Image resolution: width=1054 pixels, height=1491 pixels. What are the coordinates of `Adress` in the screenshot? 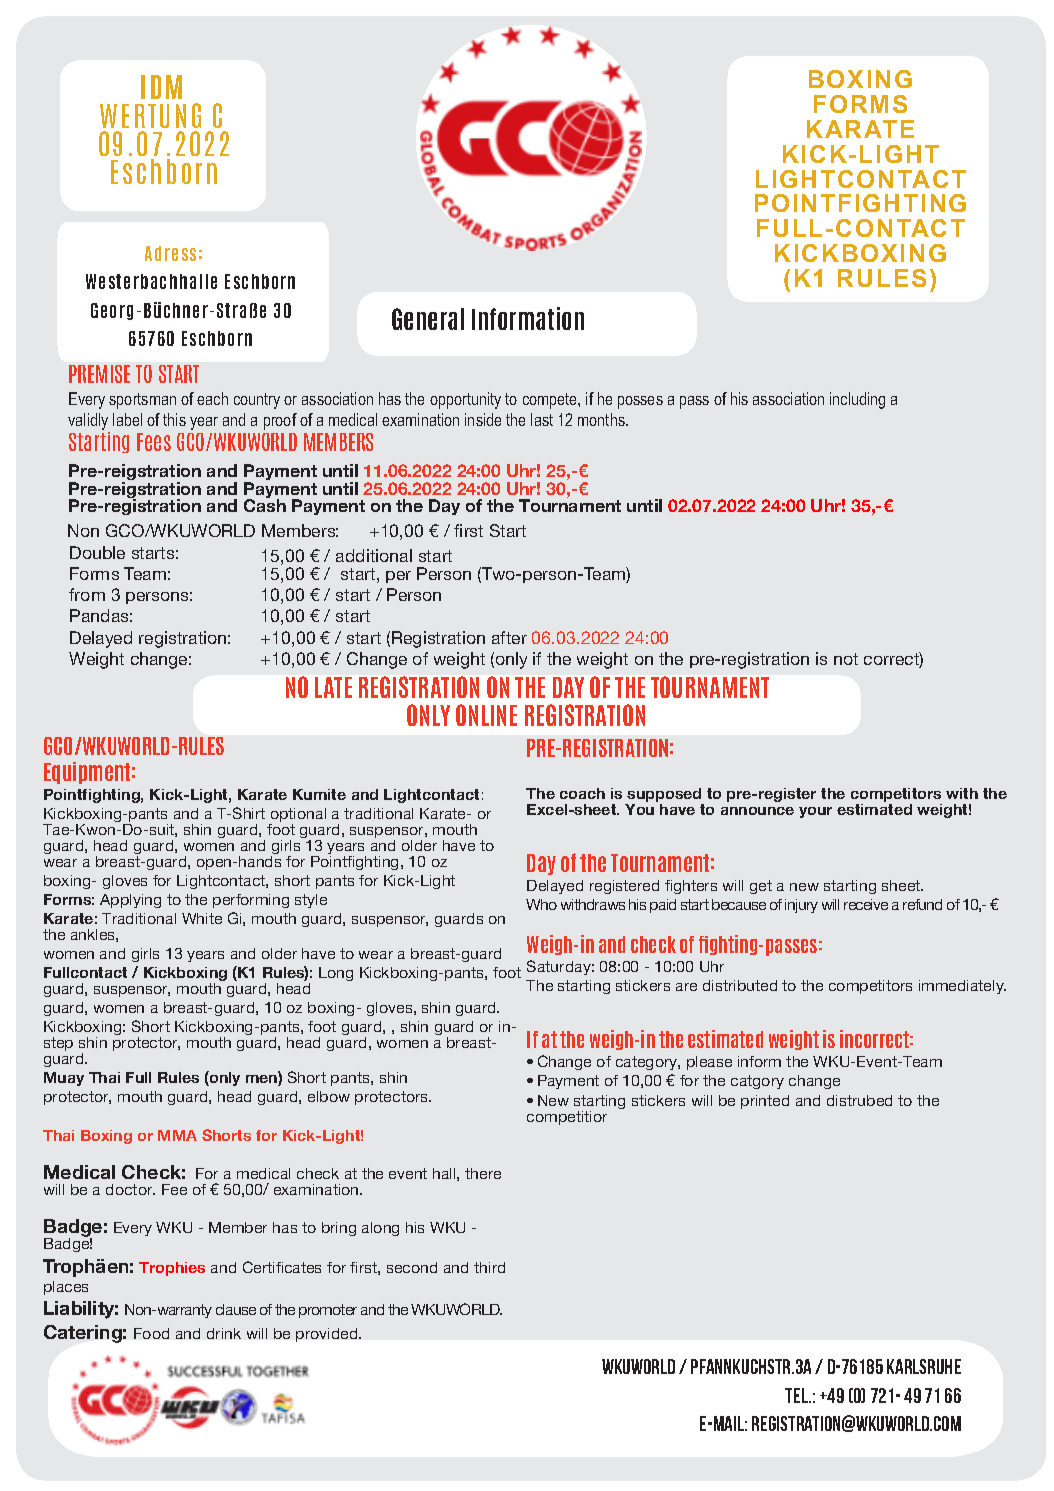 It's located at (170, 253).
